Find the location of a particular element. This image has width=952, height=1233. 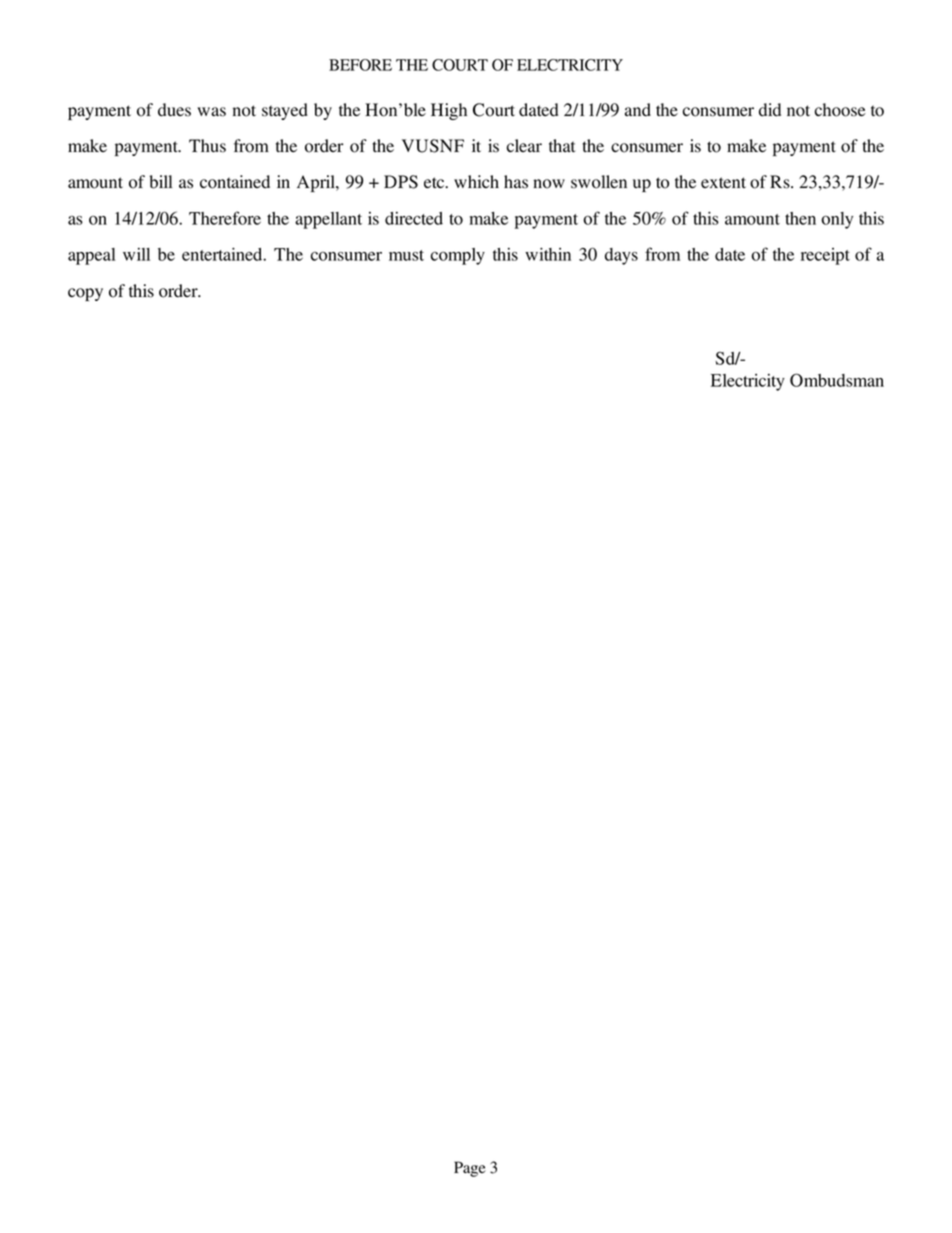

Ombudsman is located at coordinates (837, 380).
